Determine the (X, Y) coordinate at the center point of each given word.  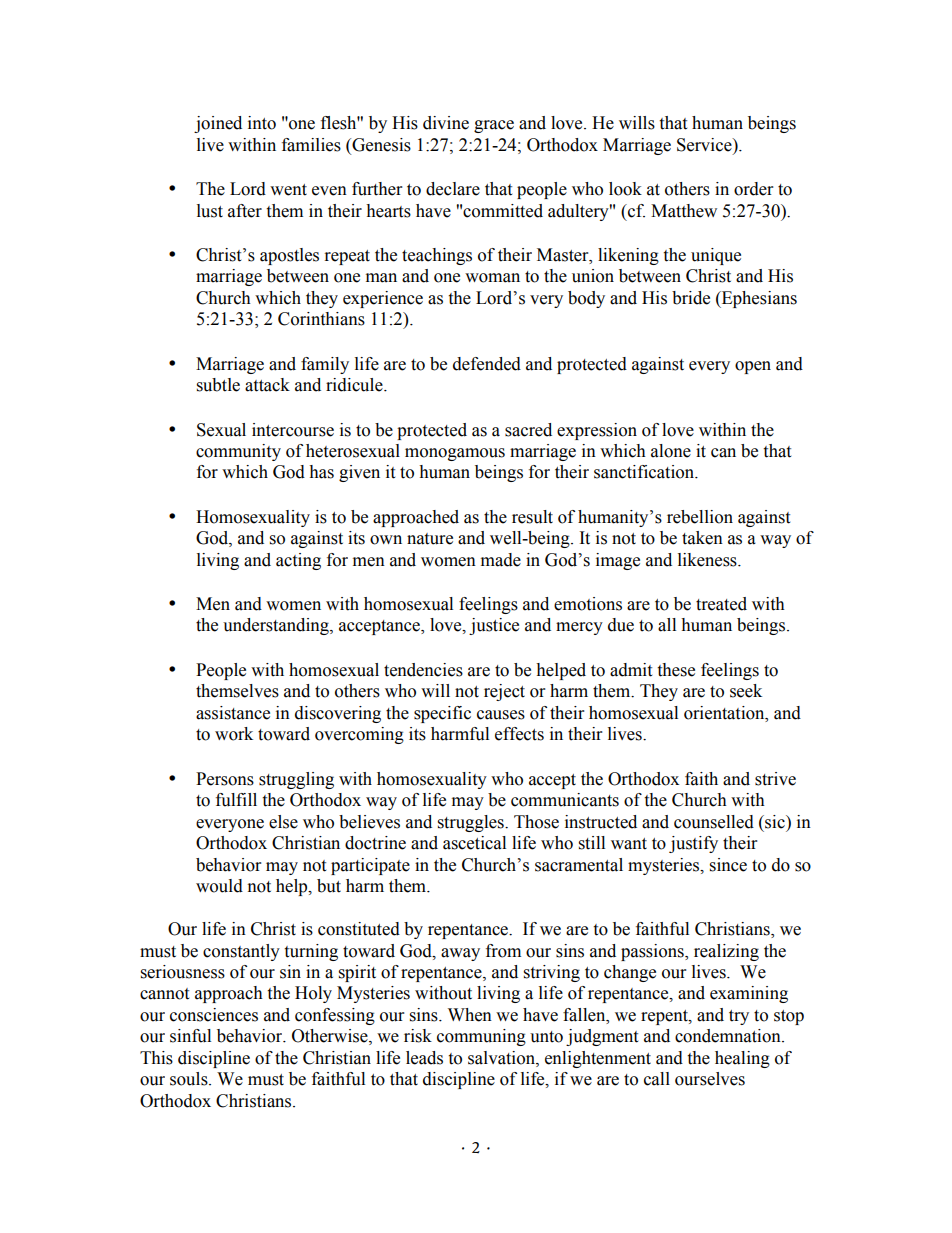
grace (494, 126)
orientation (725, 713)
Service (705, 145)
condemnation (729, 1036)
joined (218, 124)
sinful (190, 1036)
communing (481, 1037)
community (238, 452)
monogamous (455, 454)
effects (519, 734)
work (234, 734)
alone (671, 451)
